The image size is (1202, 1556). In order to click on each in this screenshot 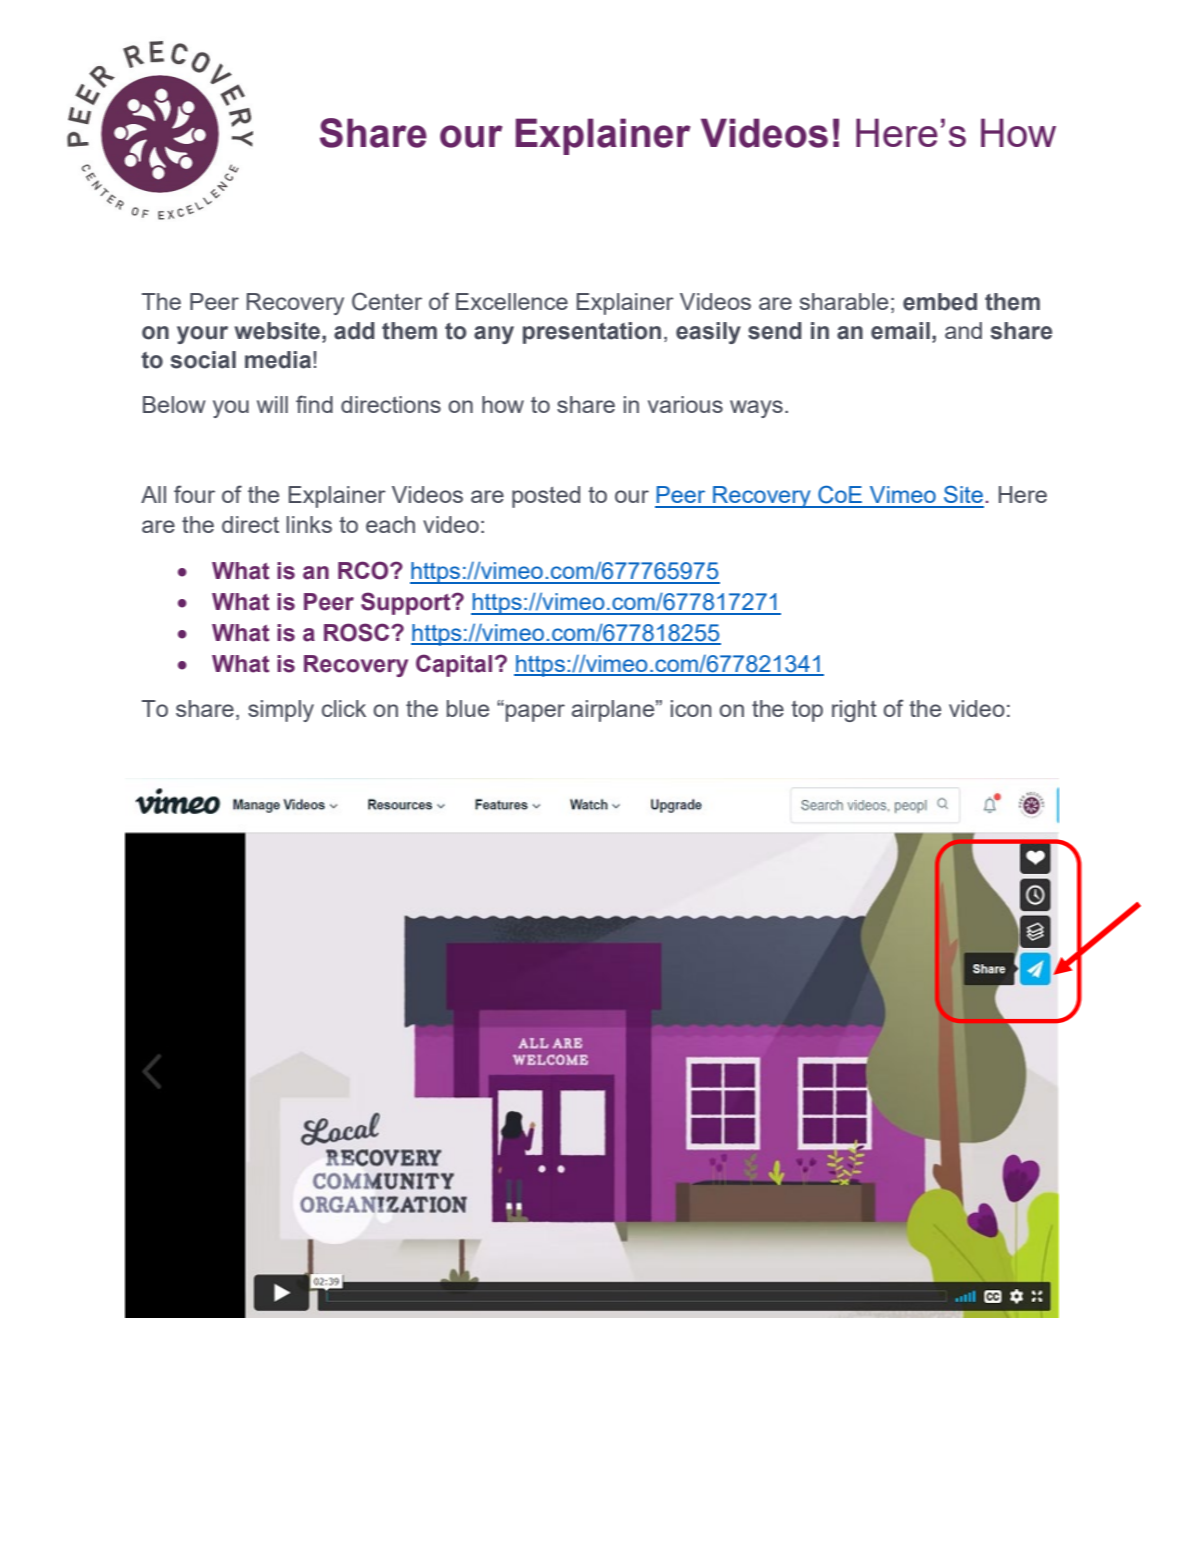, I will do `click(390, 524)`.
